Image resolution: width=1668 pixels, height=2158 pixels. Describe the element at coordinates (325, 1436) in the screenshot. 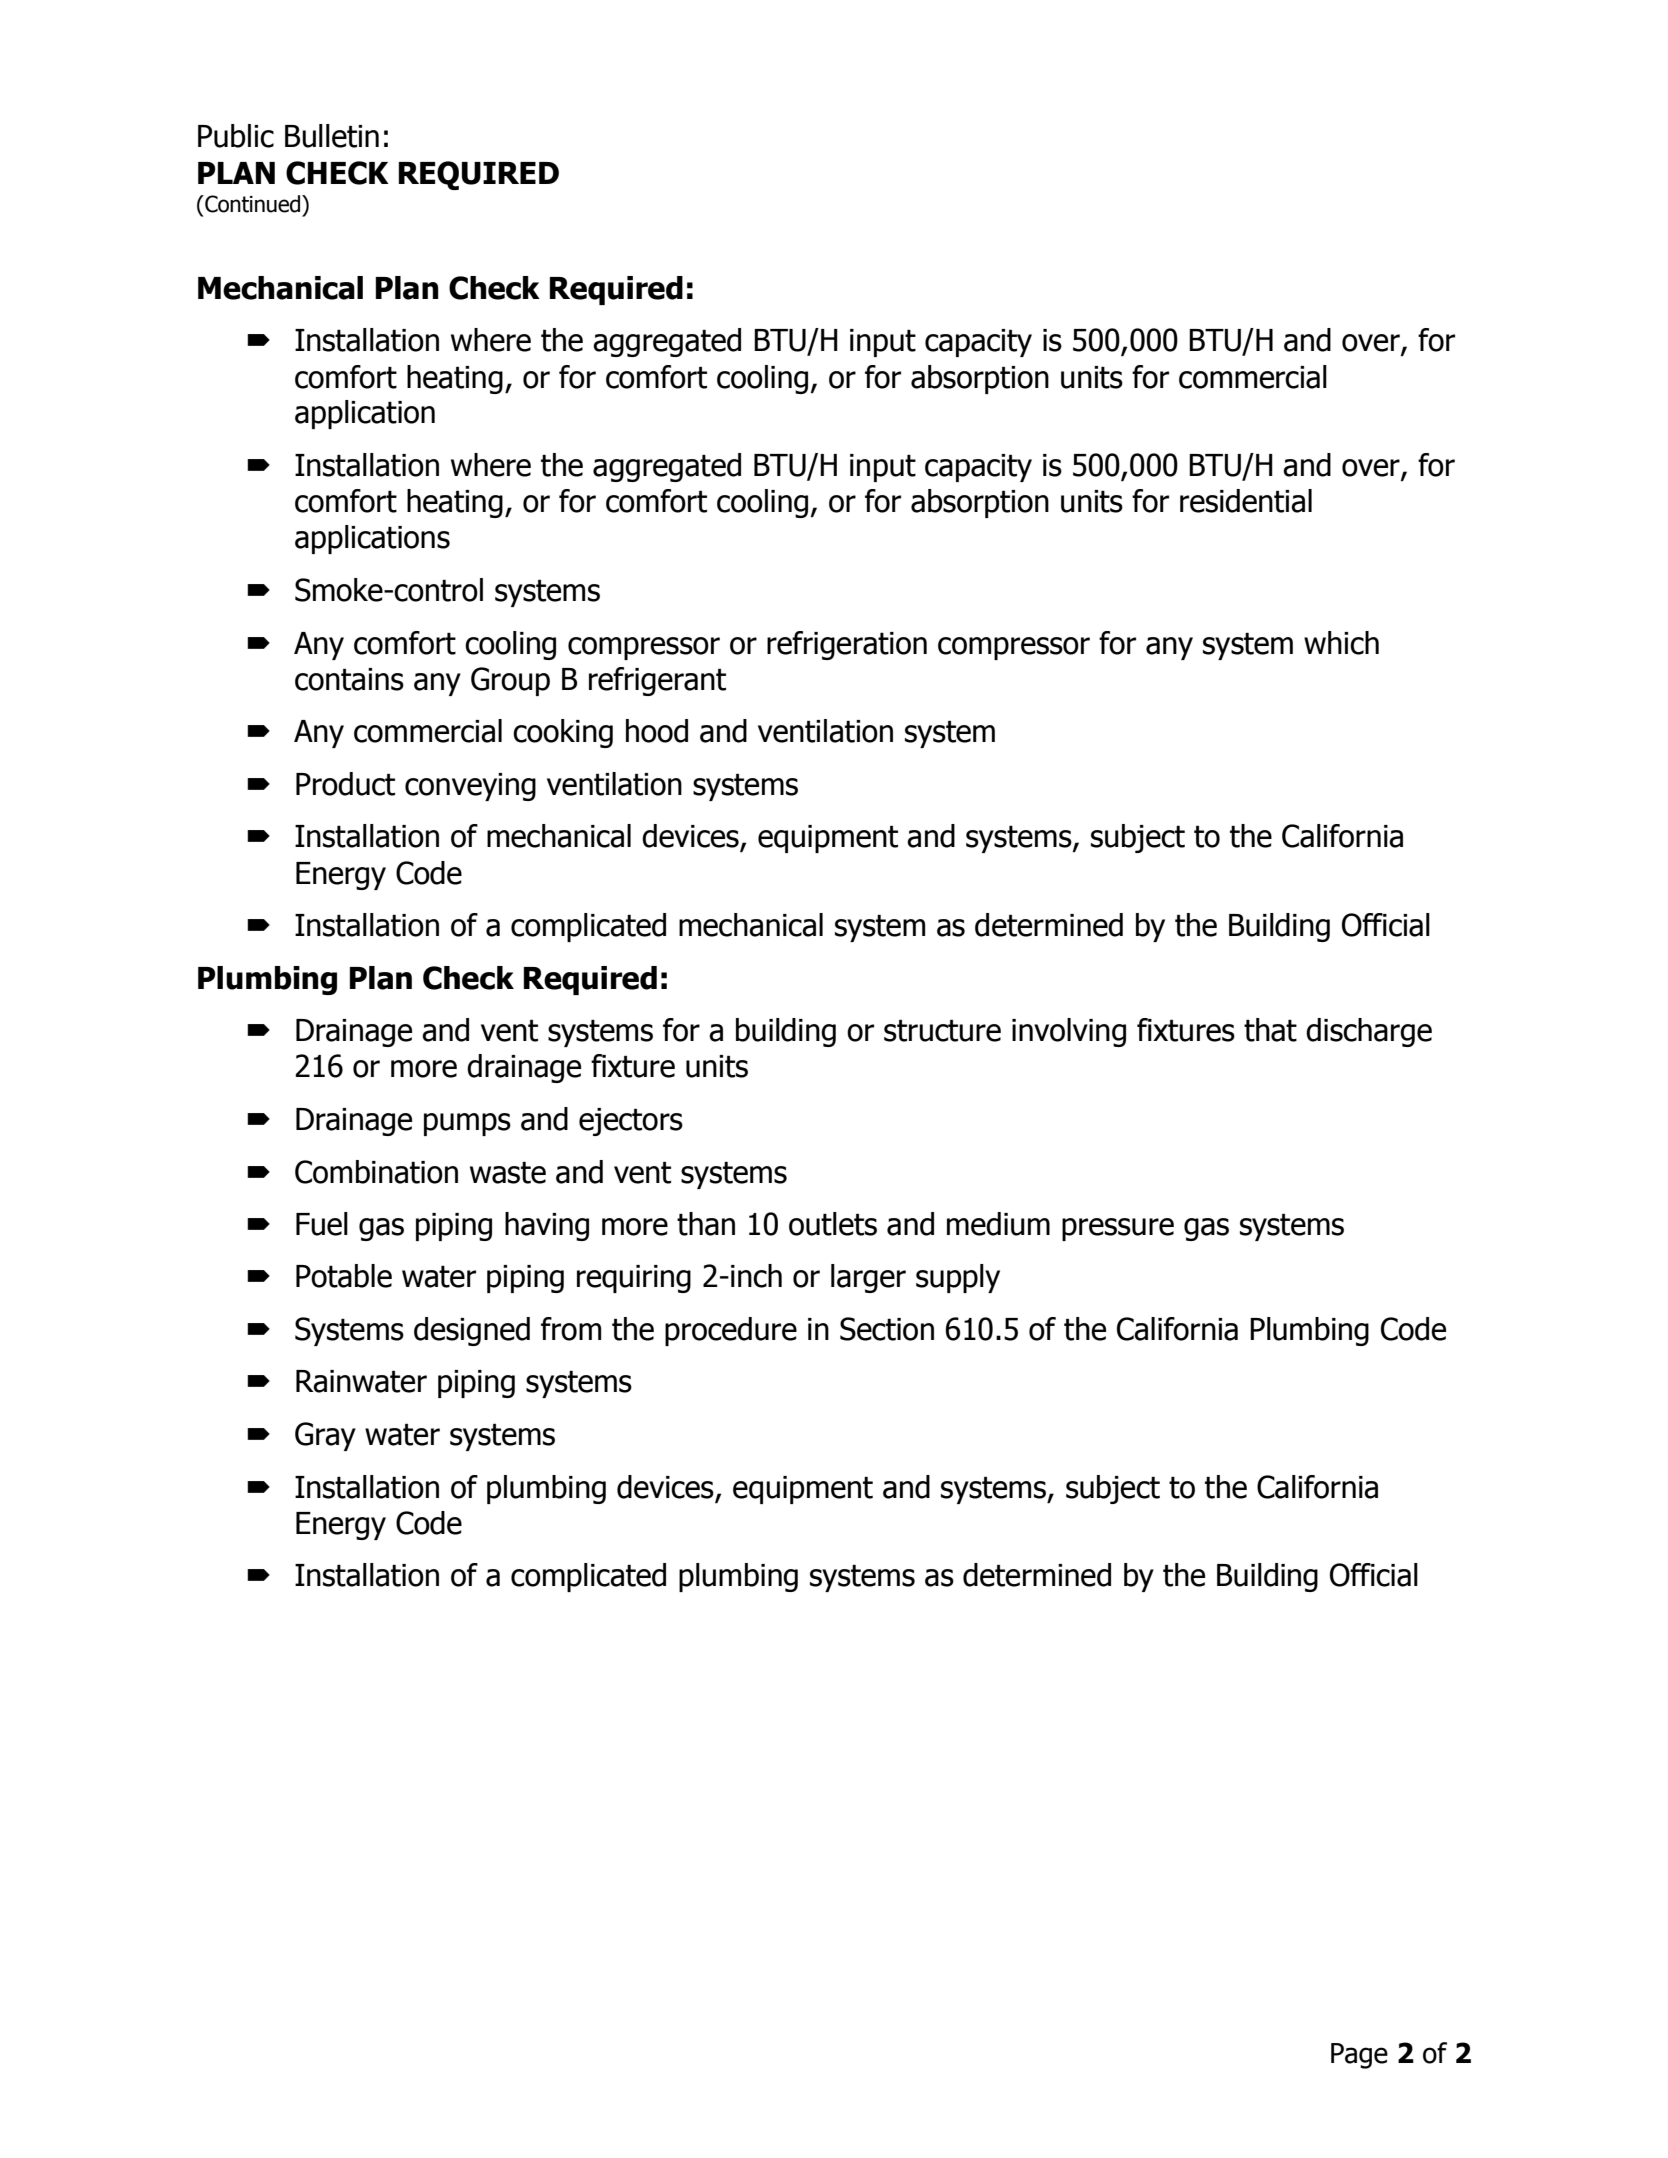

I see `Gray` at that location.
